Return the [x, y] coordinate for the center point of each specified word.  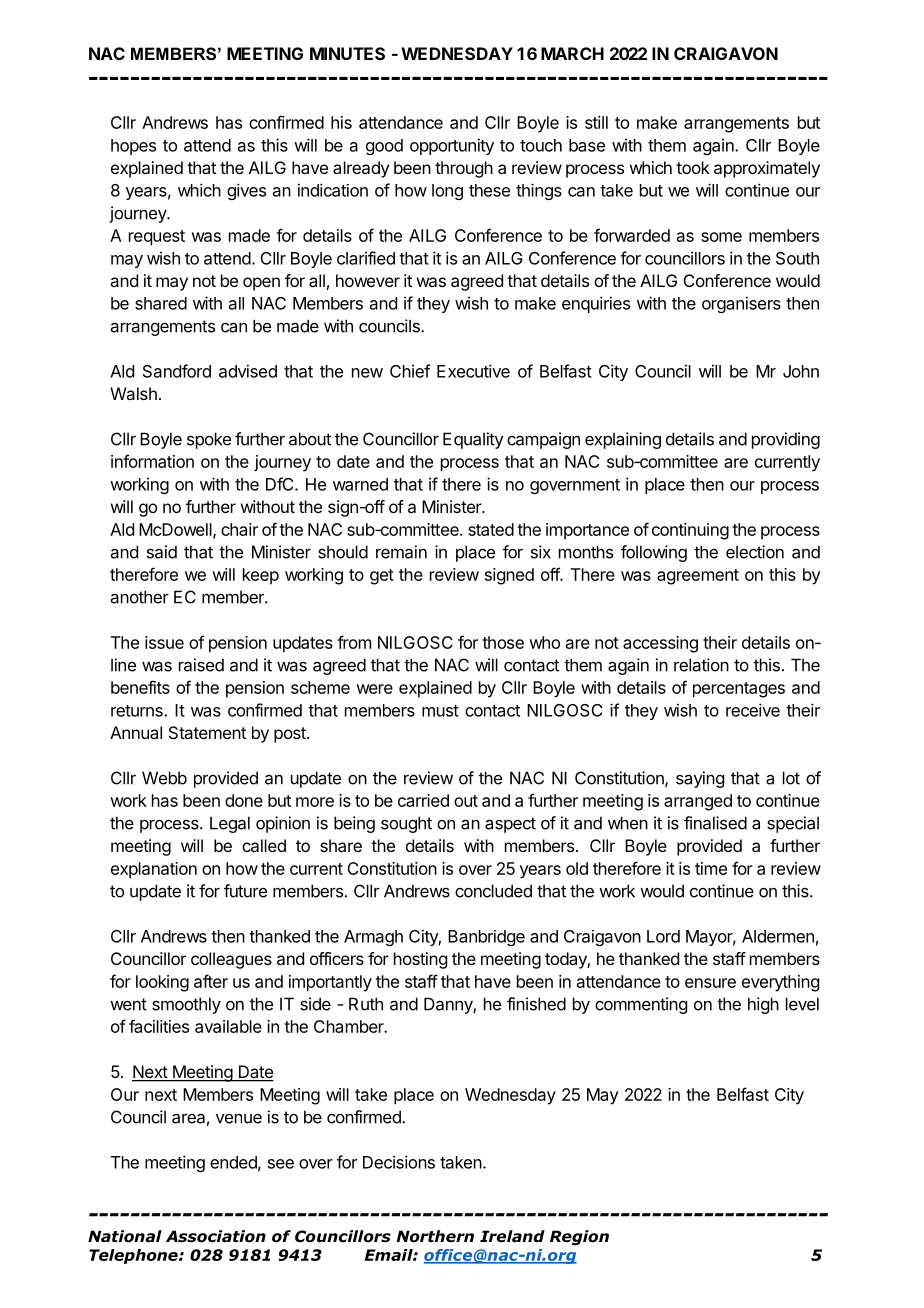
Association [216, 1236]
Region [579, 1237]
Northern [435, 1236]
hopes [133, 147]
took [693, 167]
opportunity [452, 146]
